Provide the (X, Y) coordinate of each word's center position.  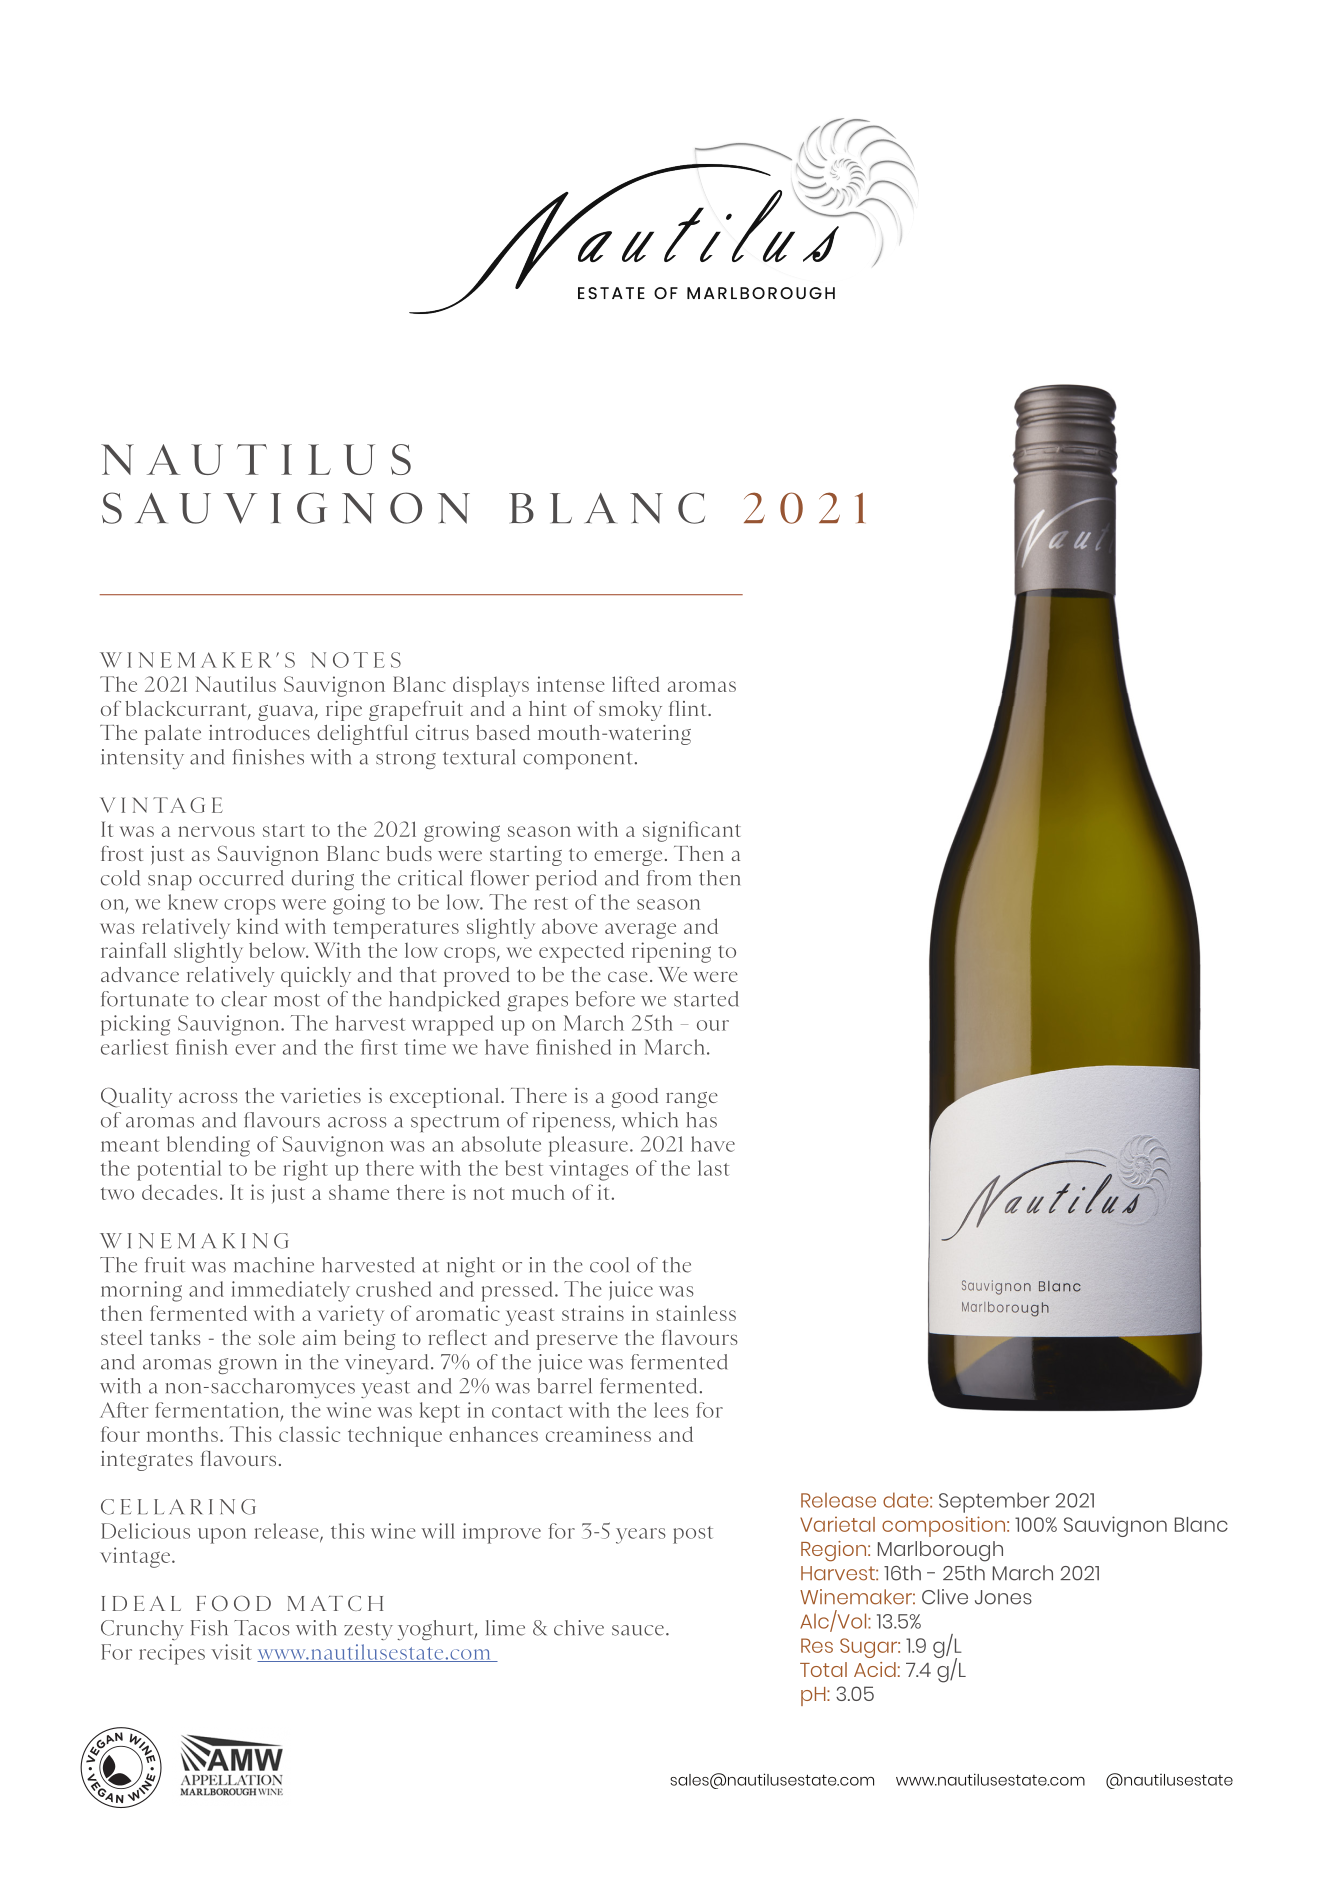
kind (257, 926)
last (713, 1168)
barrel (564, 1386)
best (524, 1168)
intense (571, 684)
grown (248, 1366)
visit (231, 1652)
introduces (259, 732)
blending (208, 1146)
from (669, 878)
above (570, 926)
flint (689, 708)
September (994, 1502)
